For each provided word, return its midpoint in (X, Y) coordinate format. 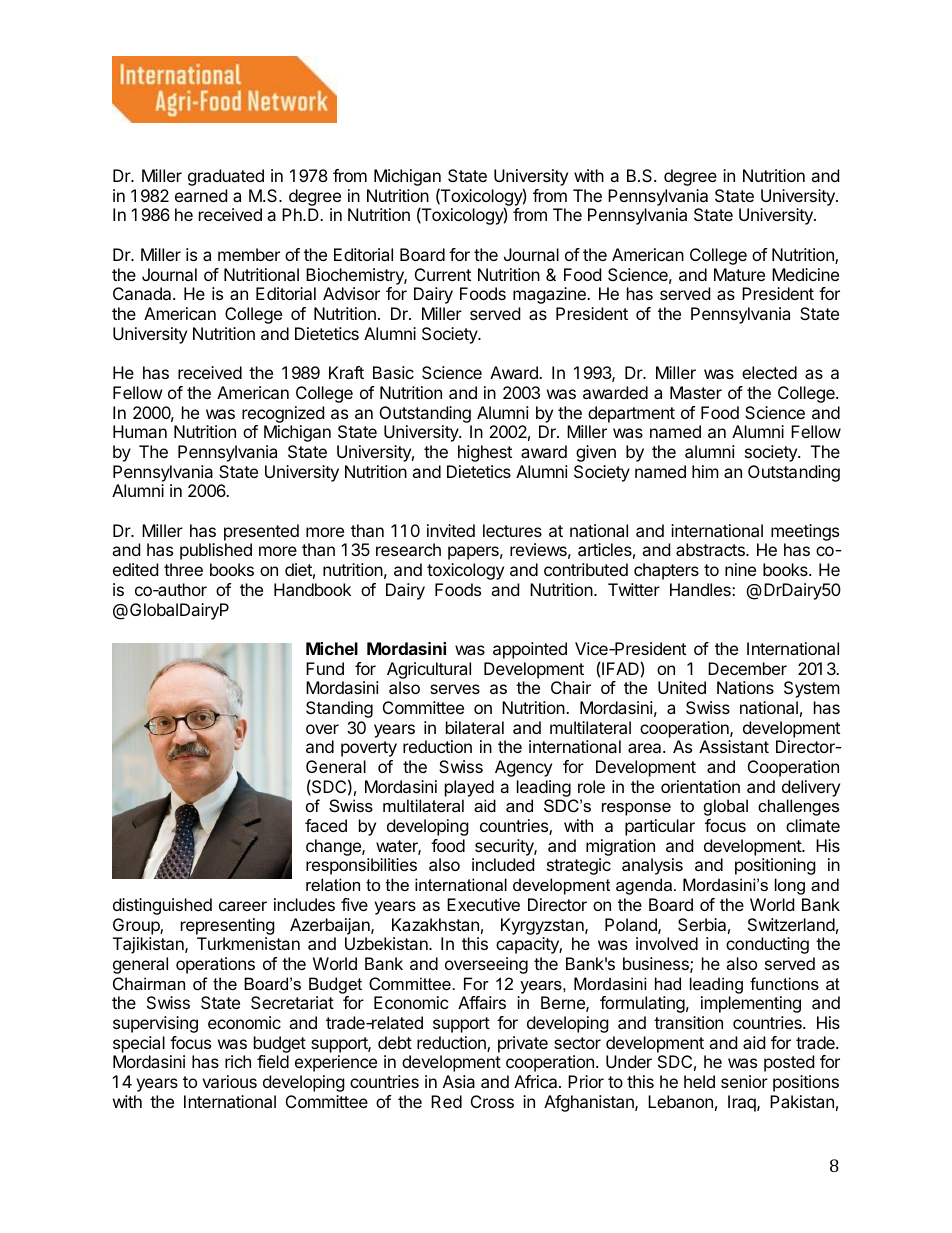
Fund (325, 668)
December (747, 668)
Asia (459, 1081)
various (229, 1081)
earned (201, 195)
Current (443, 274)
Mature (739, 274)
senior (744, 1081)
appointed (530, 650)
